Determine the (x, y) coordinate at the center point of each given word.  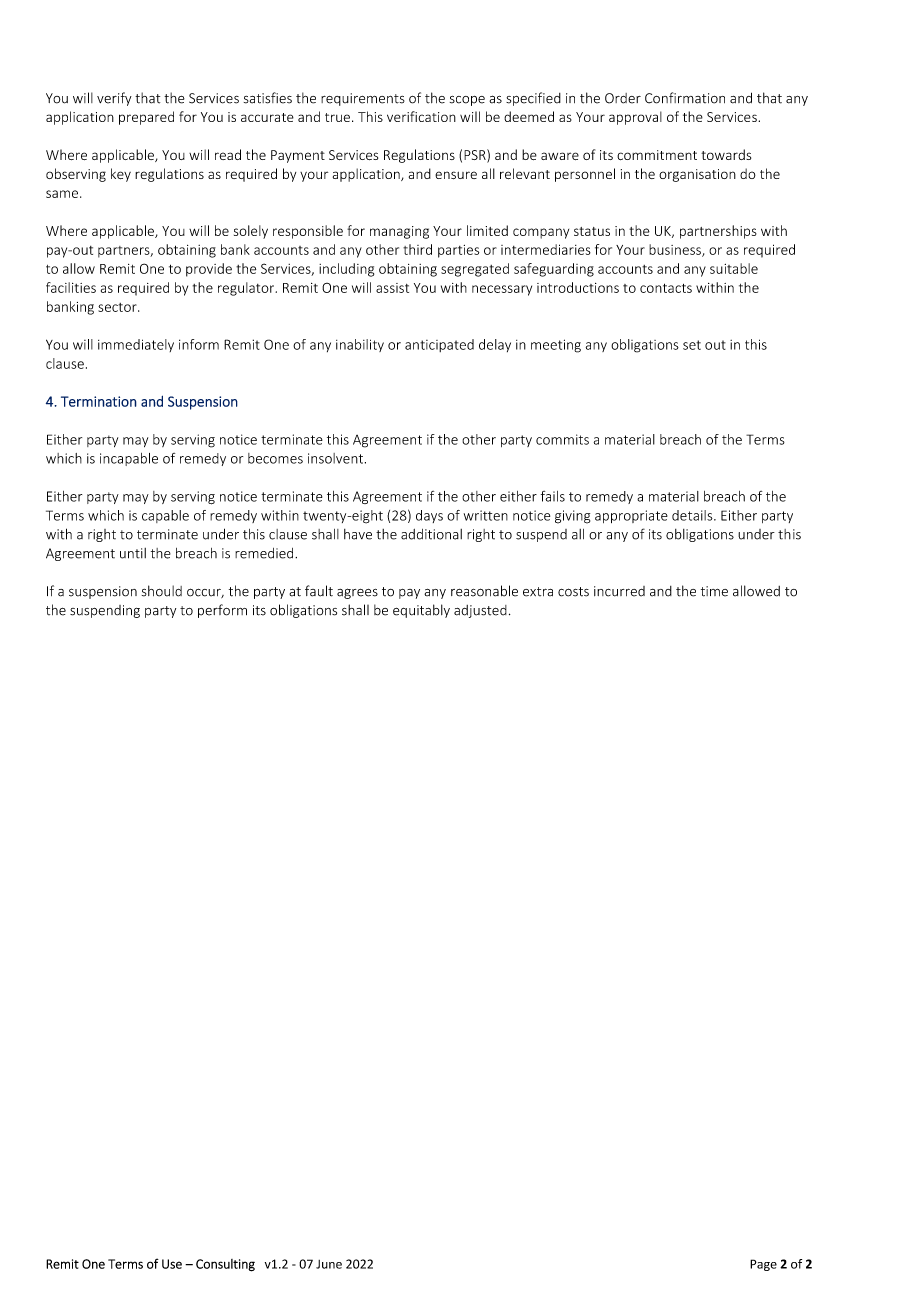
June (329, 1264)
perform (222, 611)
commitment (657, 155)
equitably (421, 611)
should (162, 591)
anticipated (439, 345)
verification (421, 116)
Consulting (225, 1265)
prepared (146, 118)
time (714, 591)
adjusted (480, 611)
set (692, 345)
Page (763, 1265)
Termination (99, 401)
